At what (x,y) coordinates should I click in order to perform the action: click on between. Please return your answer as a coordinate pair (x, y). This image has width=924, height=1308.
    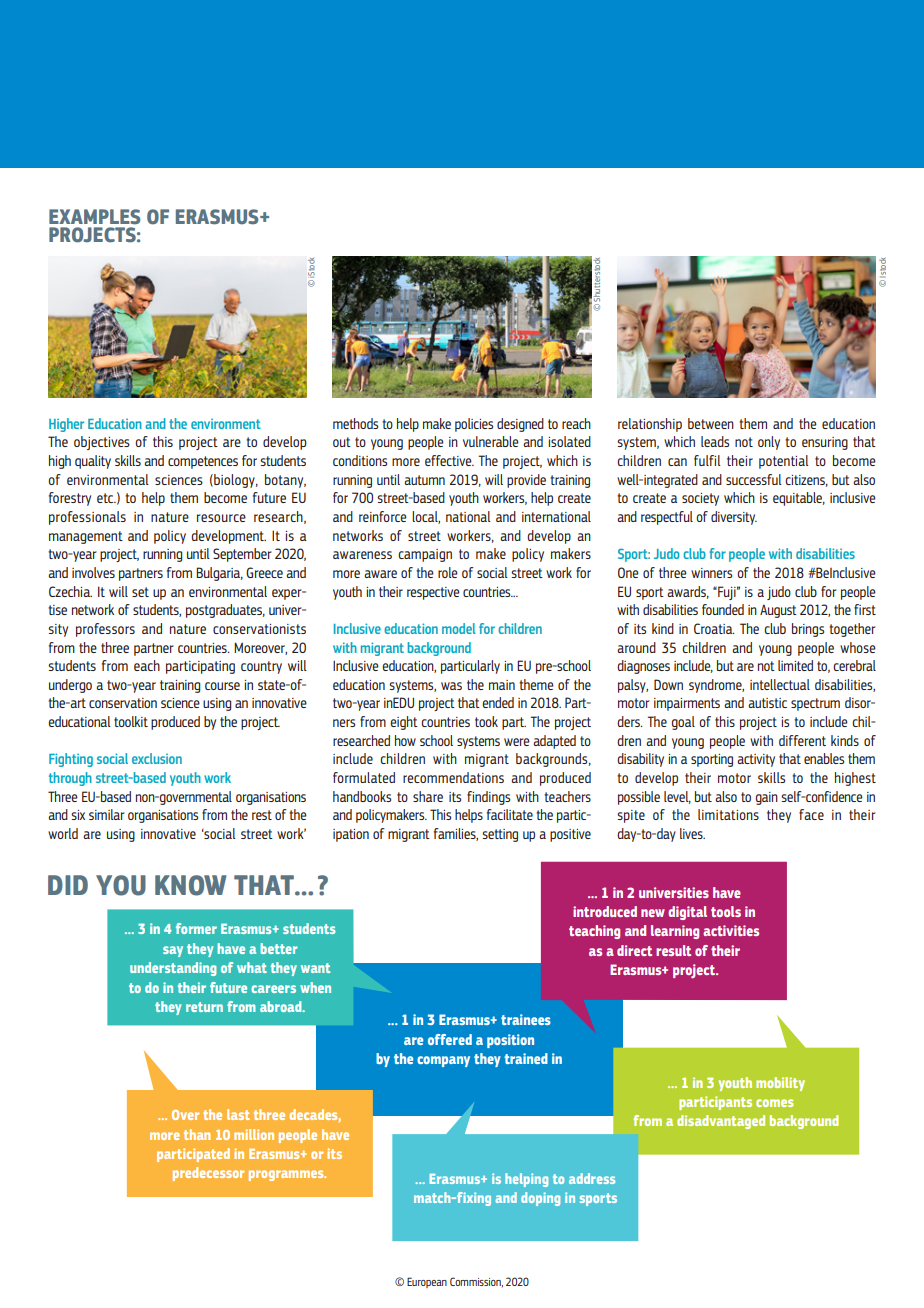
    Looking at the image, I should click on (711, 423).
